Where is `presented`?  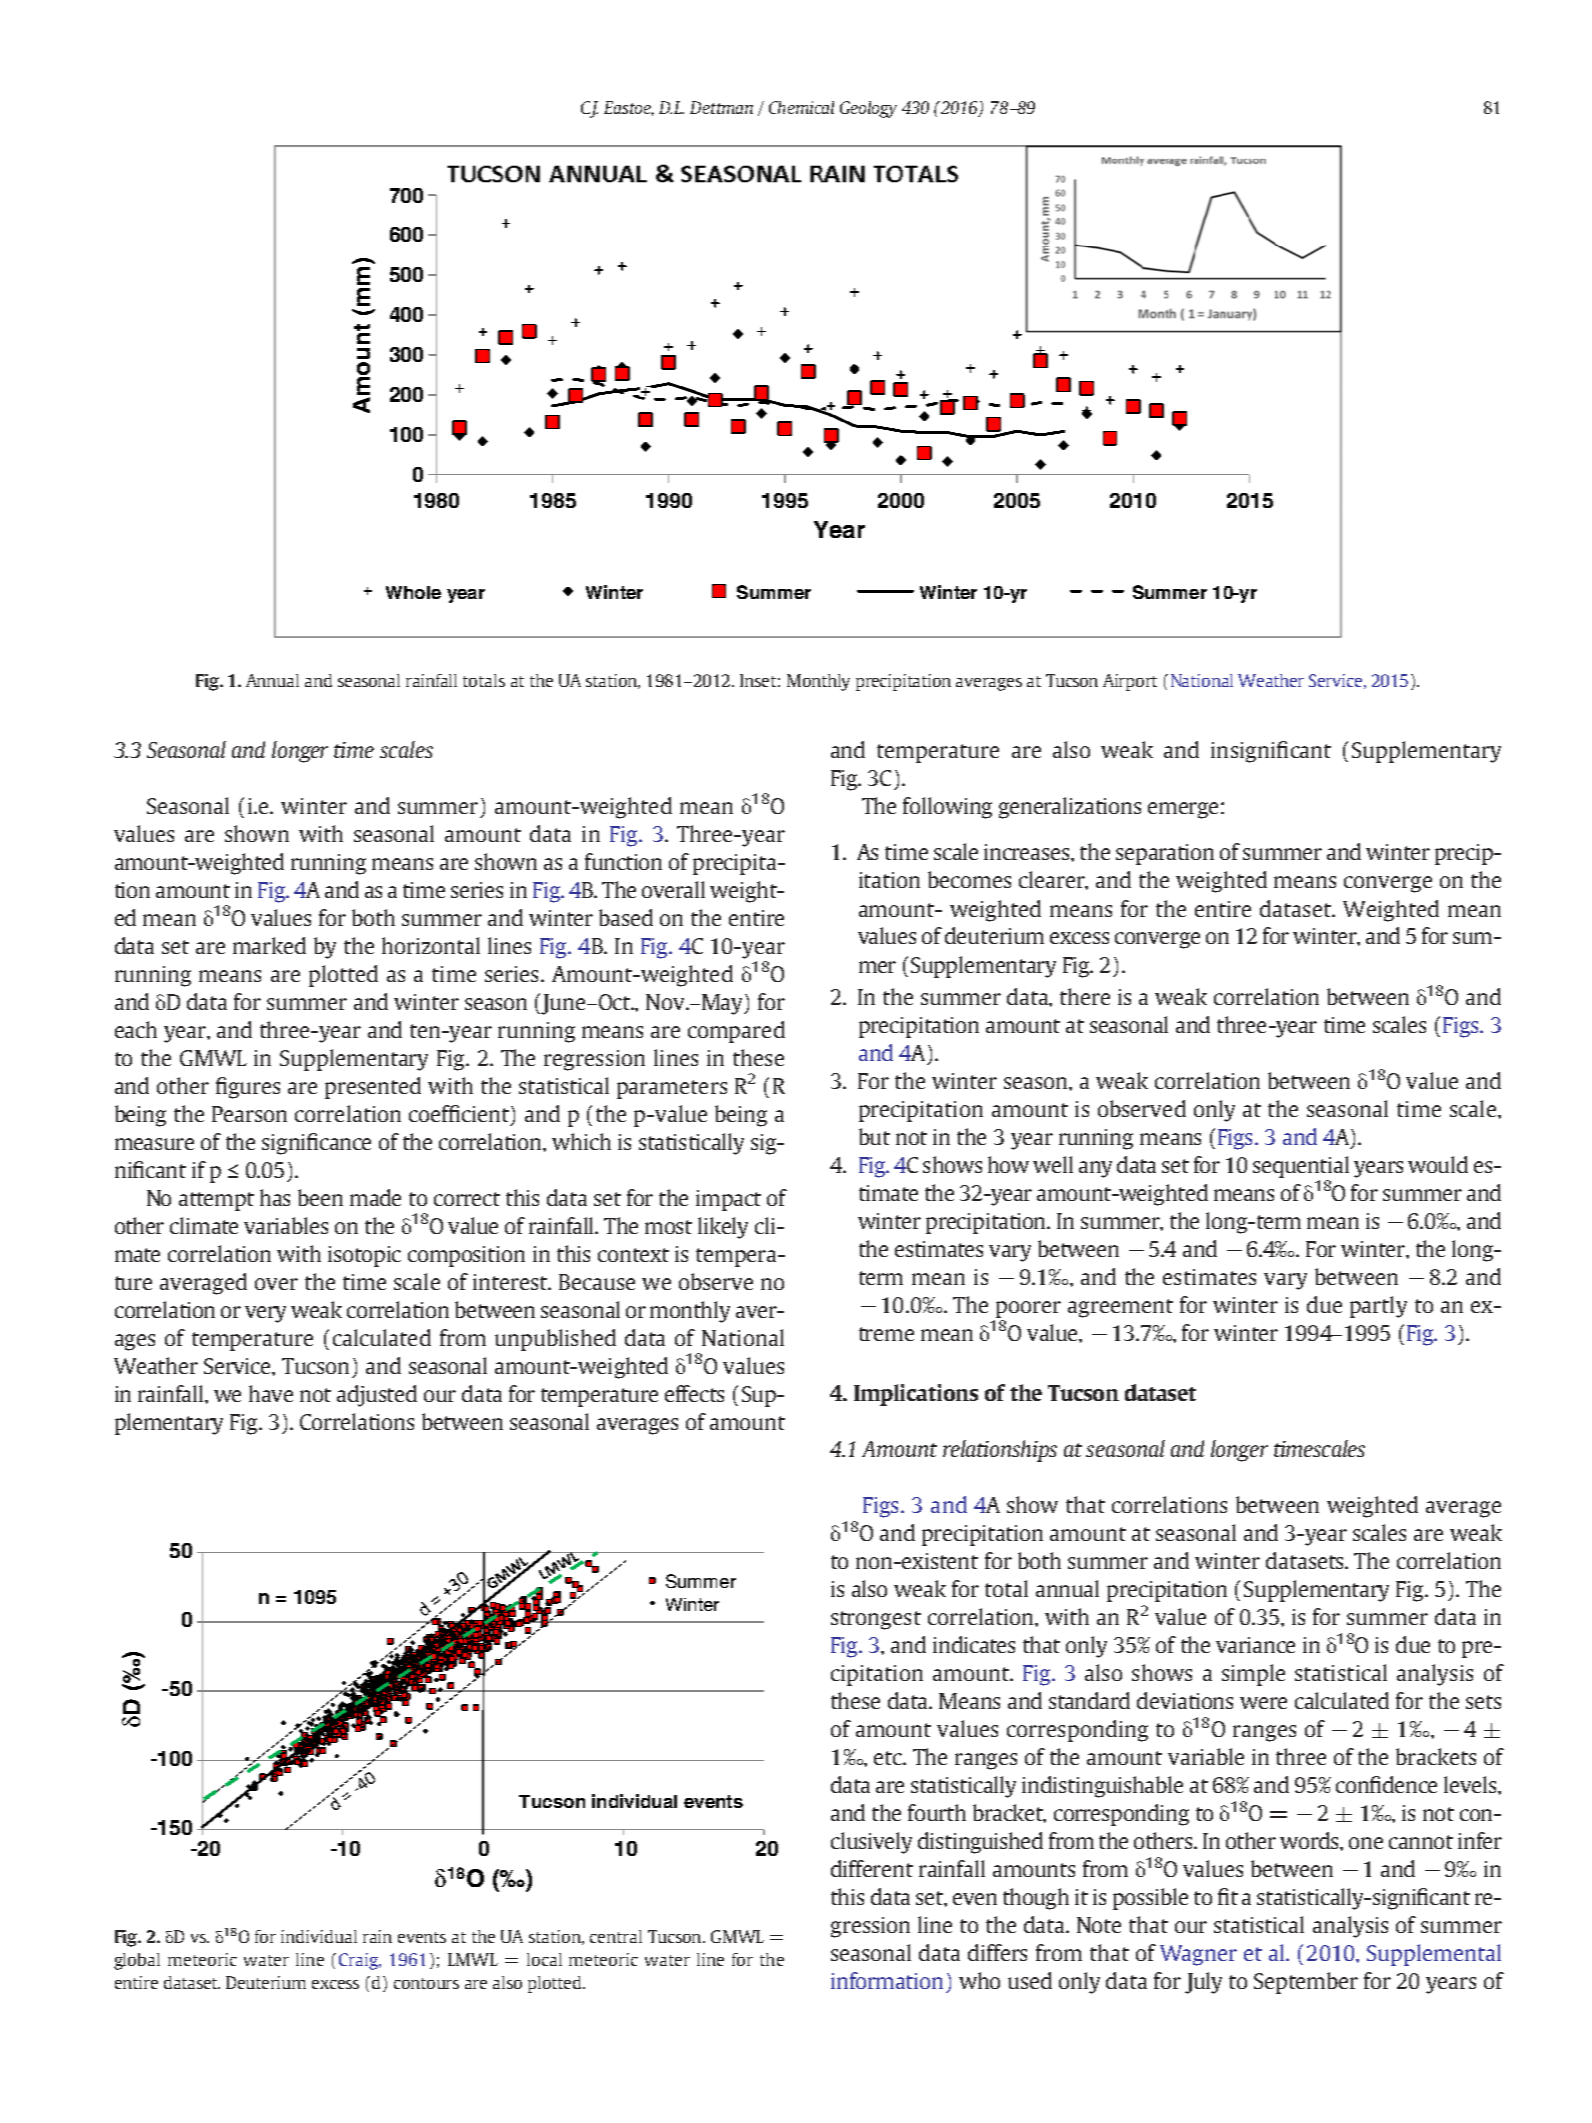 presented is located at coordinates (373, 1088).
